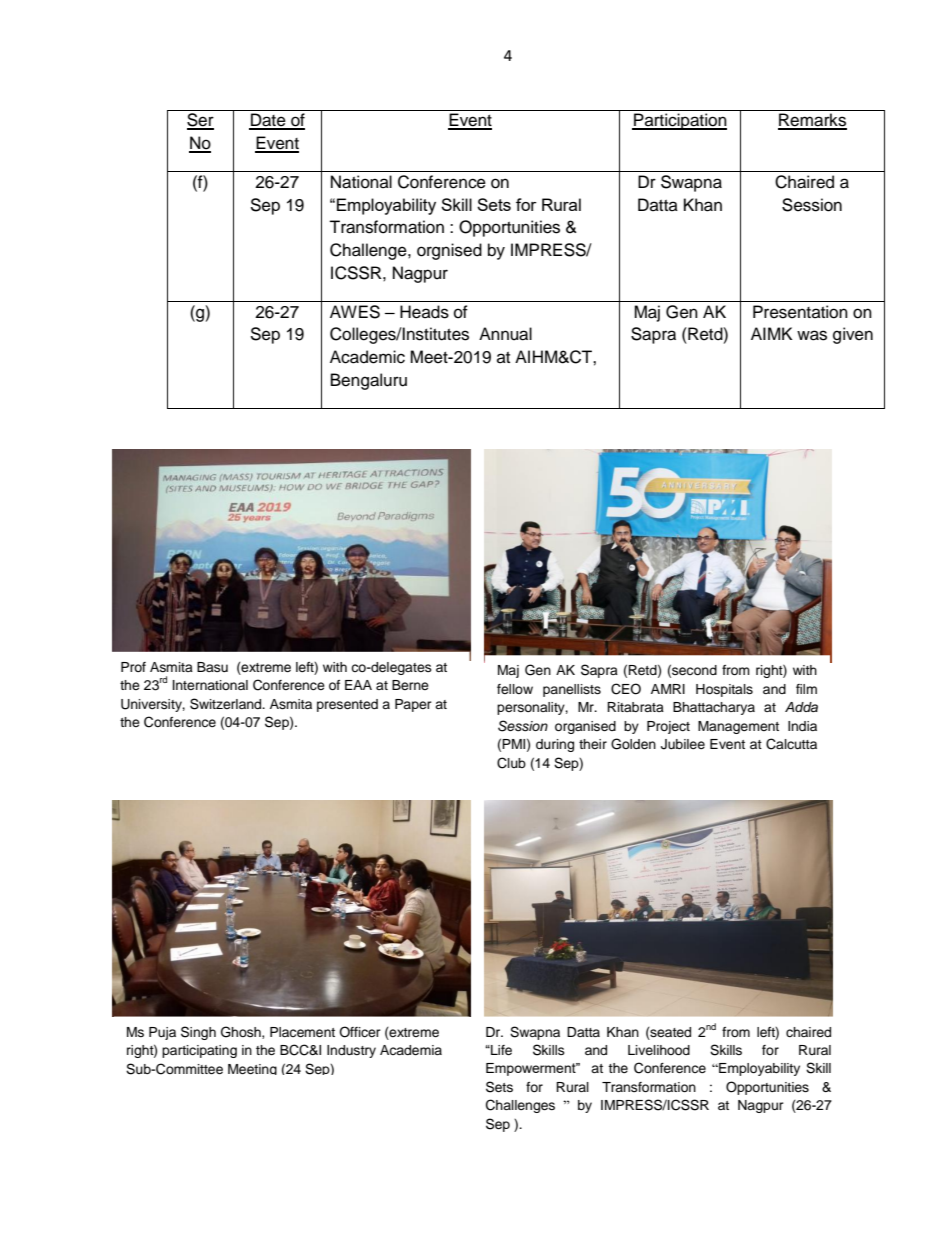 The width and height of the screenshot is (952, 1233). Describe the element at coordinates (212, 667) in the screenshot. I see `Basu` at that location.
